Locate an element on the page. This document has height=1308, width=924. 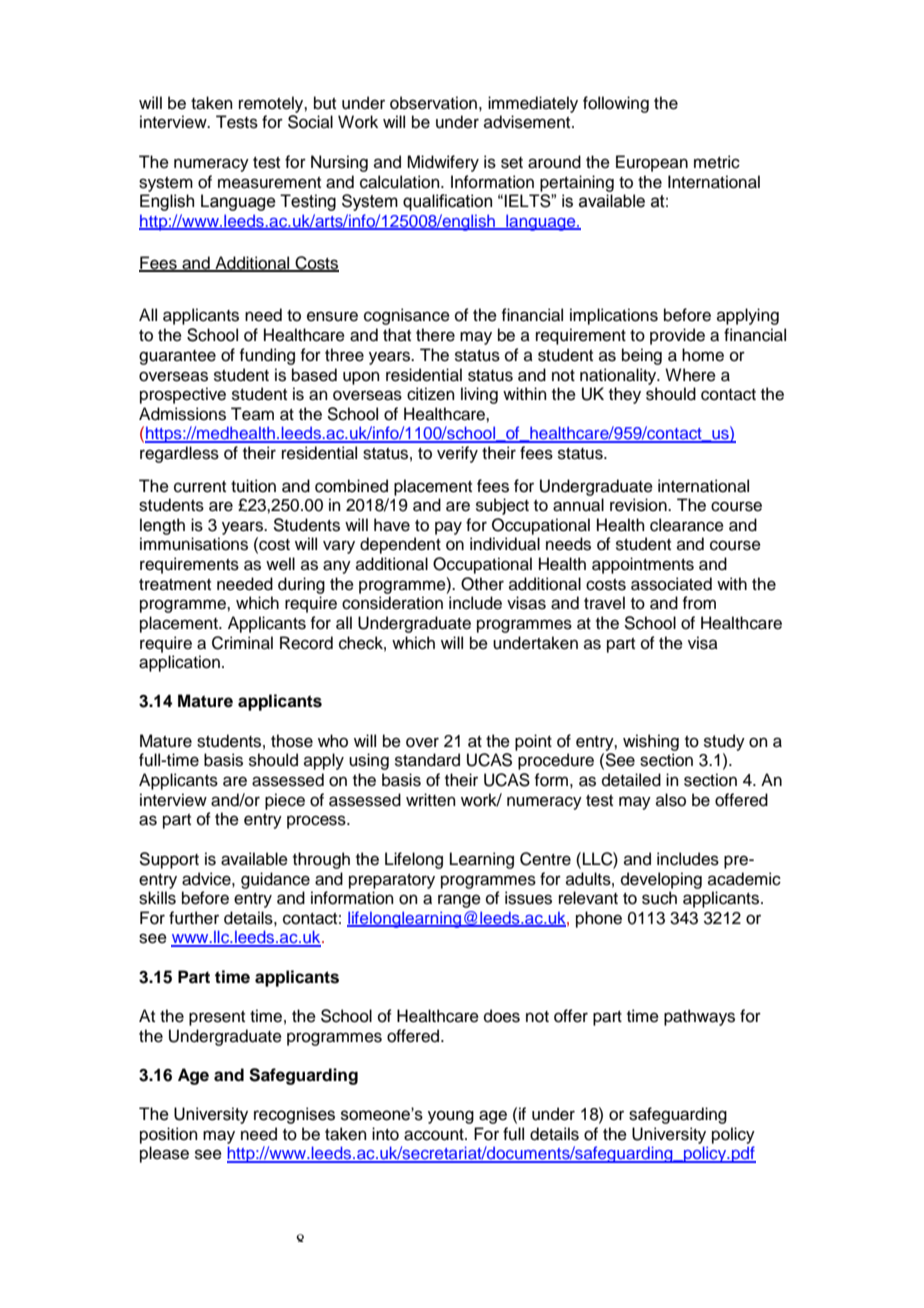
from is located at coordinates (699, 603).
